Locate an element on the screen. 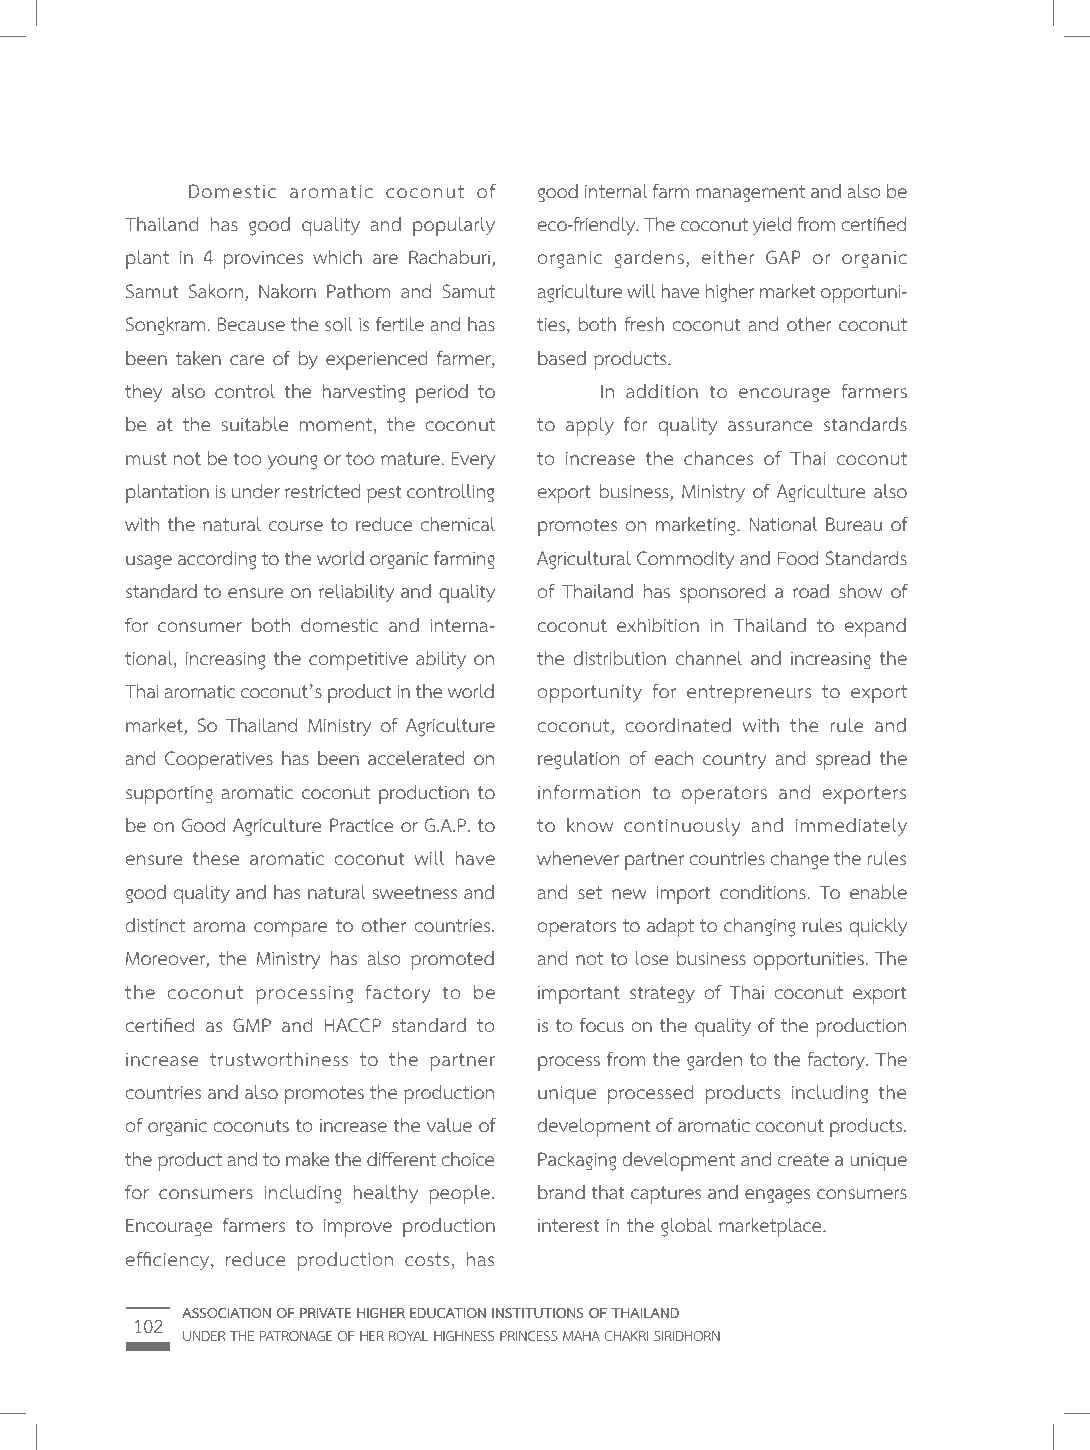 The image size is (1090, 1450). regulation is located at coordinates (578, 760).
